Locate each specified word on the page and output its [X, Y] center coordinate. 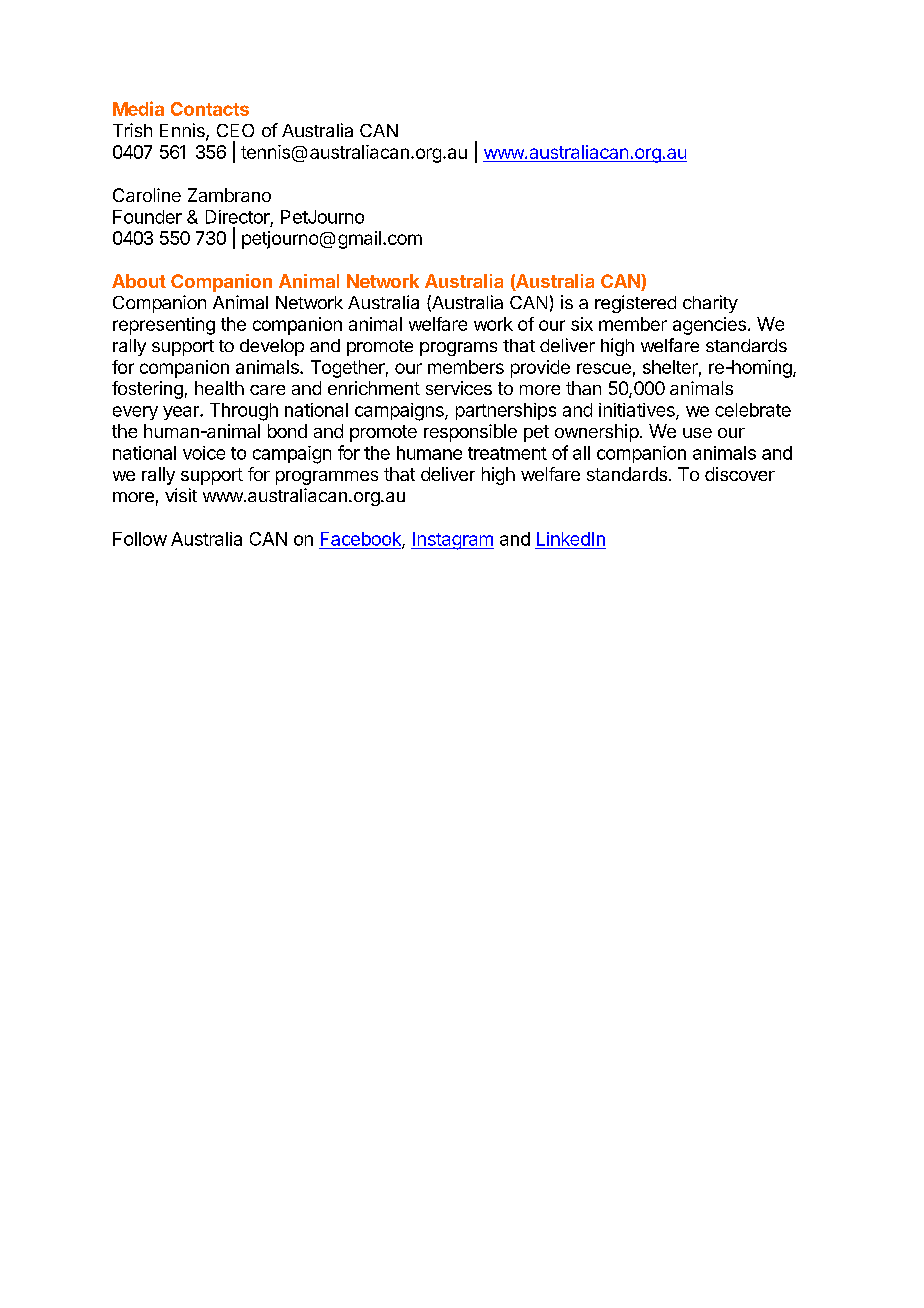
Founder [147, 217]
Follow [140, 539]
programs [458, 349]
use [697, 433]
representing [164, 326]
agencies [709, 326]
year [182, 413]
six [582, 324]
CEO [235, 130]
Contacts [210, 109]
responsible [470, 433]
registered [635, 304]
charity [710, 304]
